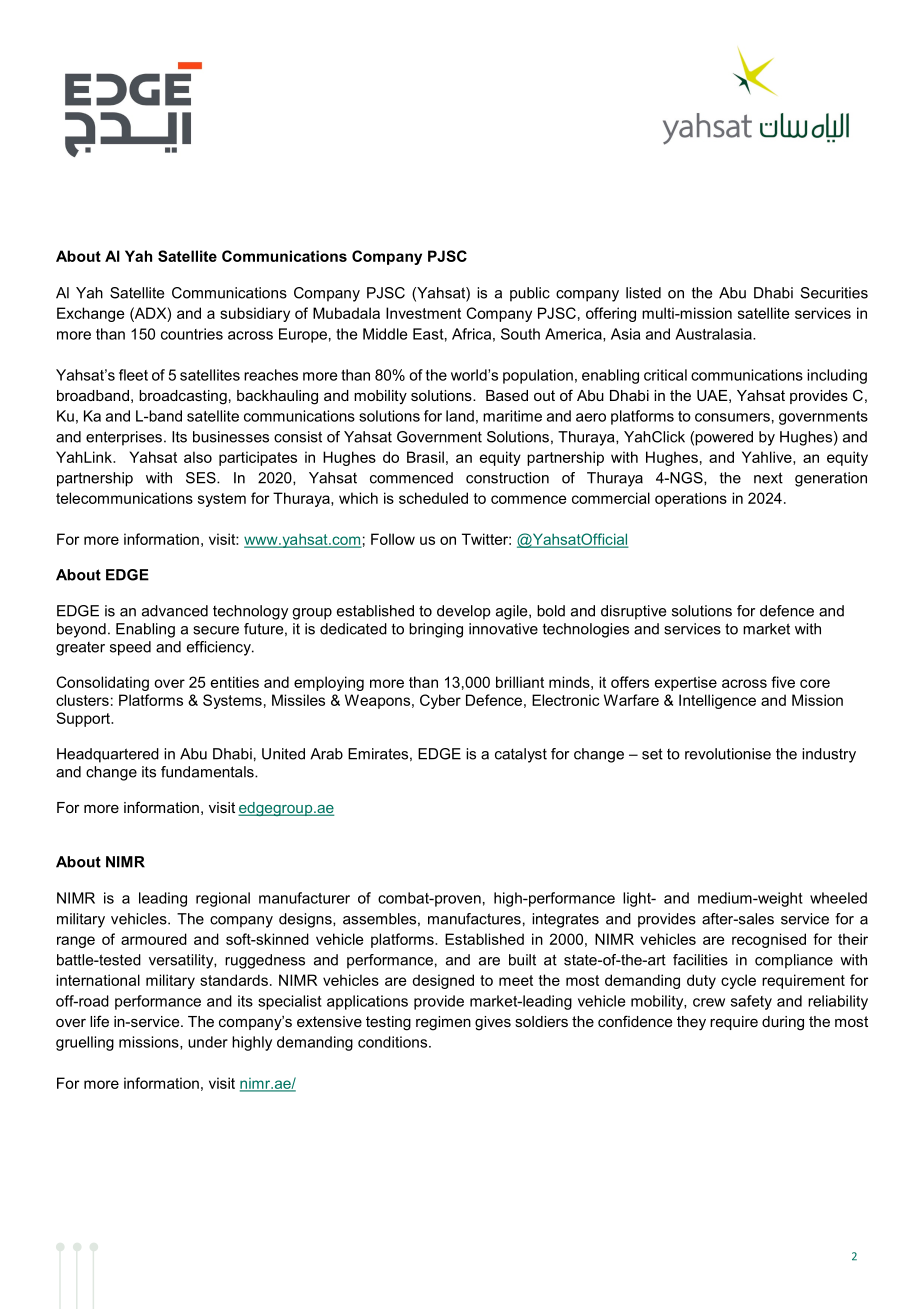 The width and height of the image is (924, 1309). I want to click on brilliant, so click(520, 682).
